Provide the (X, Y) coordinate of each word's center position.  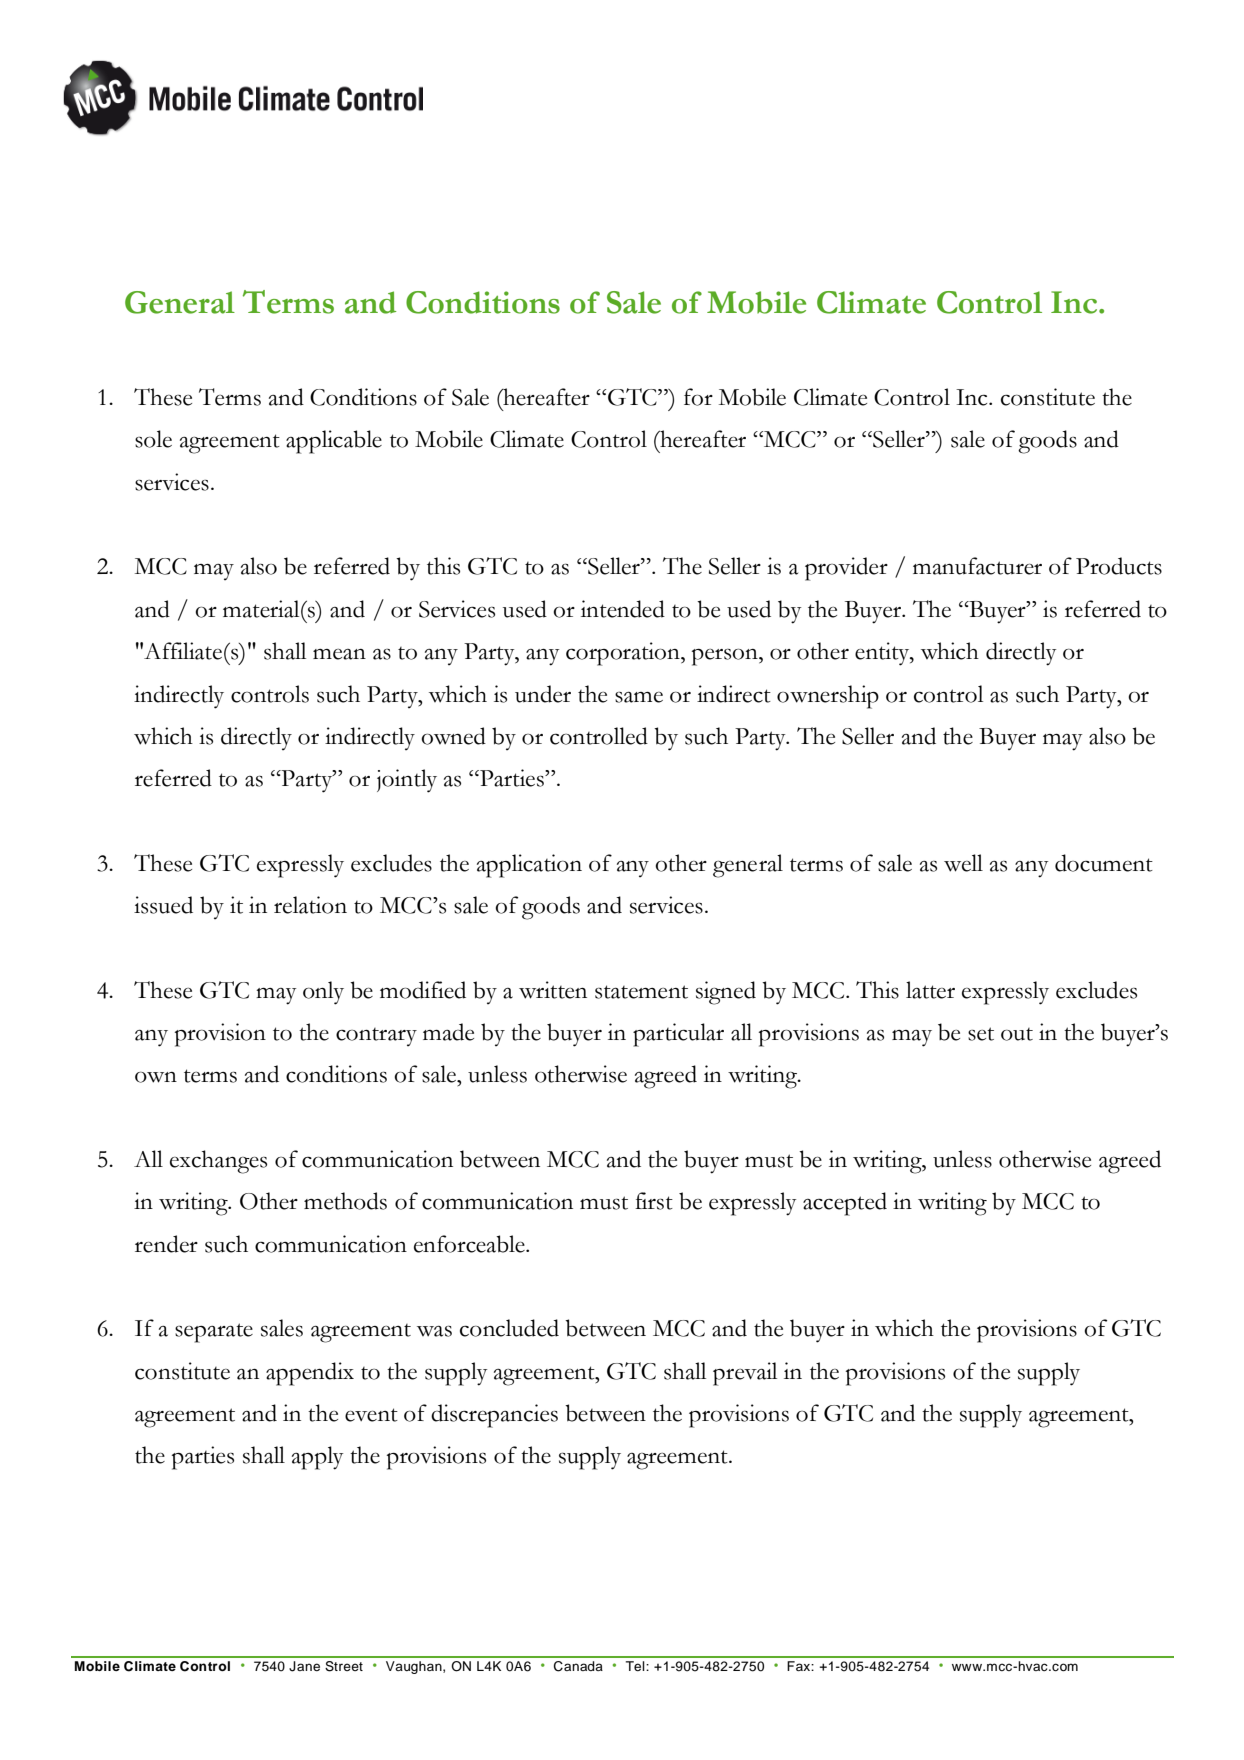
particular (678, 1035)
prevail (745, 1374)
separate (214, 1333)
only (323, 993)
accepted (845, 1204)
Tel (636, 1666)
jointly (407, 781)
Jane (304, 1666)
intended (623, 609)
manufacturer (977, 566)
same (639, 697)
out (1017, 1034)
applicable (334, 442)
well (963, 863)
